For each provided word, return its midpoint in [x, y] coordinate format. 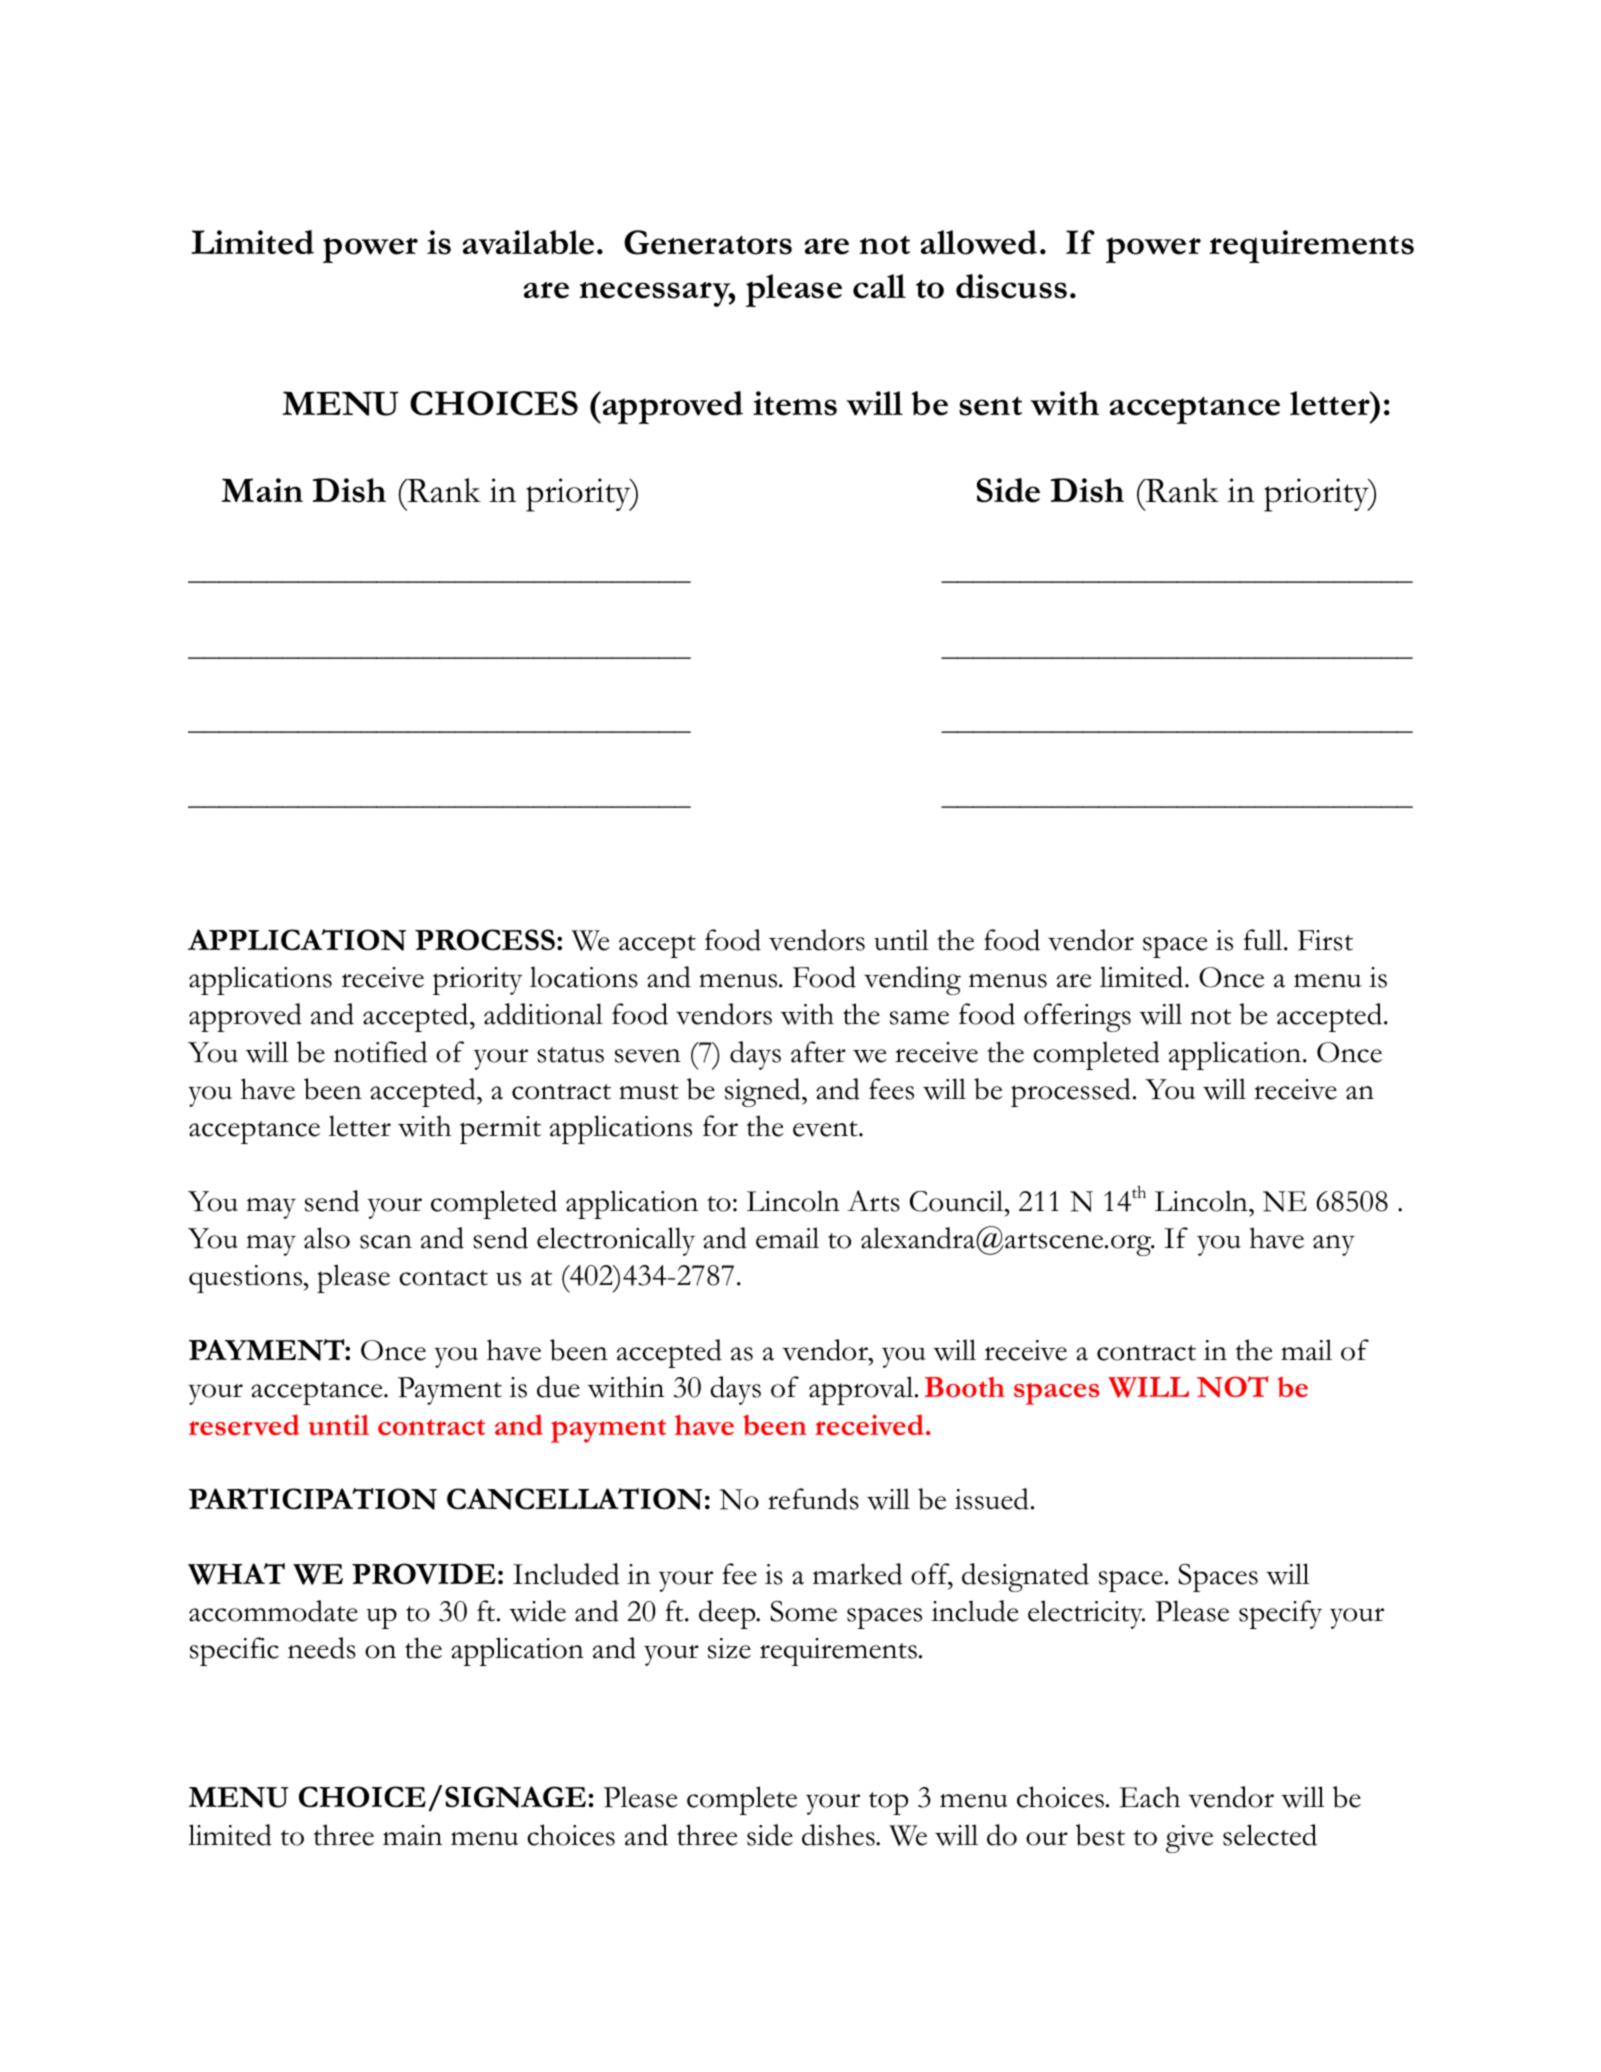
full [1264, 940]
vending [912, 980]
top [888, 1803]
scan [386, 1242]
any [1334, 1245]
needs [322, 1648]
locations [584, 977]
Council [958, 1201]
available [528, 242]
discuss [1011, 286]
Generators [708, 242]
